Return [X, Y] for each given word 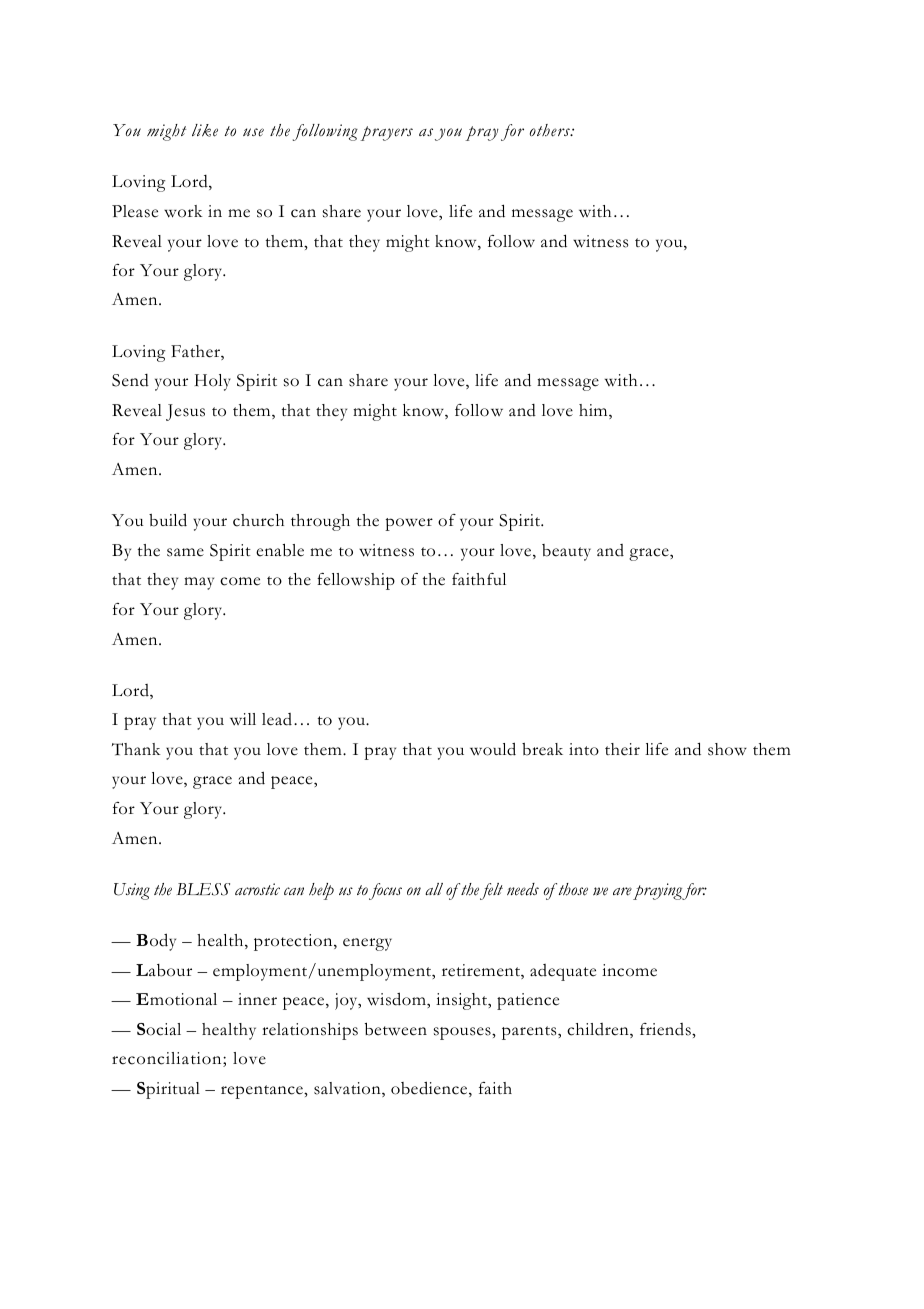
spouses [463, 1033]
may [199, 583]
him [594, 411]
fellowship [356, 581]
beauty [566, 552]
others [551, 130]
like [205, 130]
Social [159, 1029]
